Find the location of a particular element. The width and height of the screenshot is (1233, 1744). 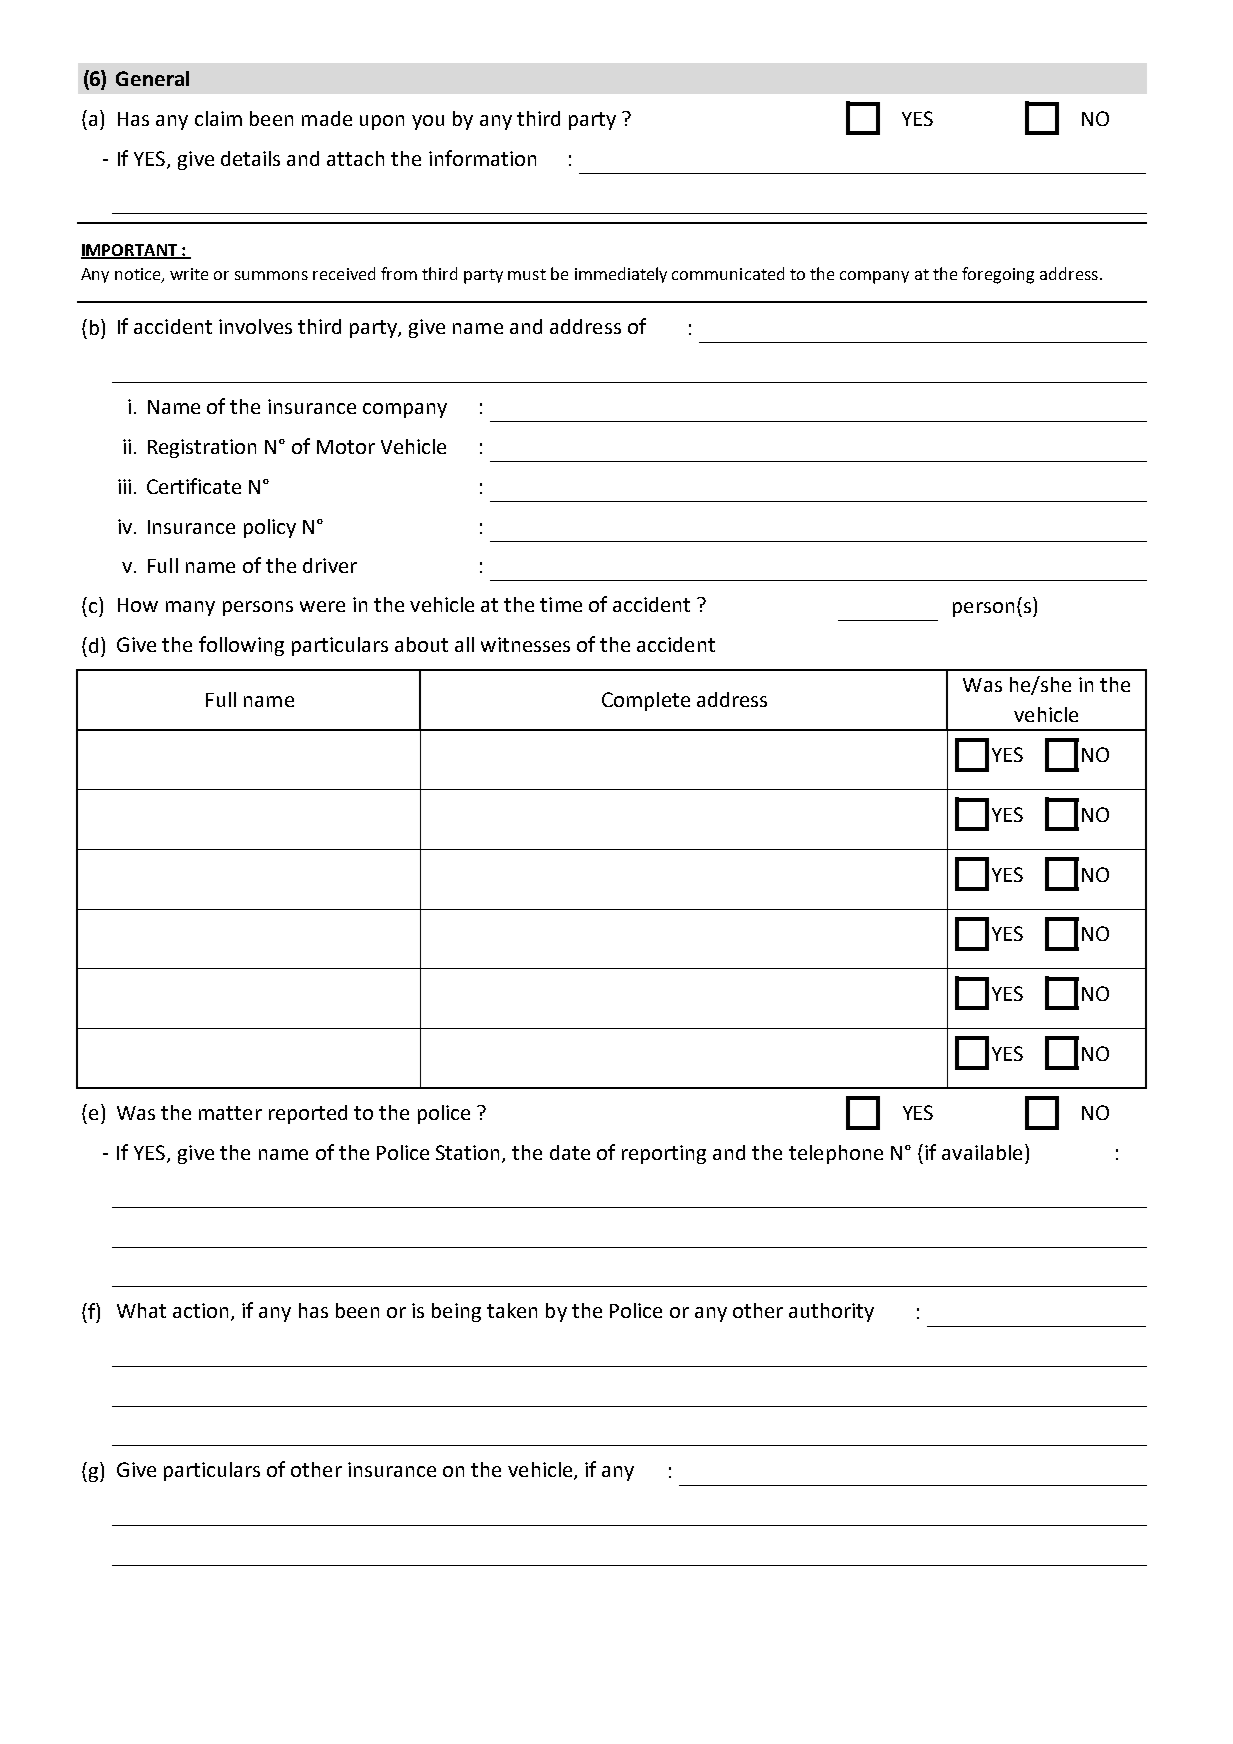

information is located at coordinates (482, 158).
